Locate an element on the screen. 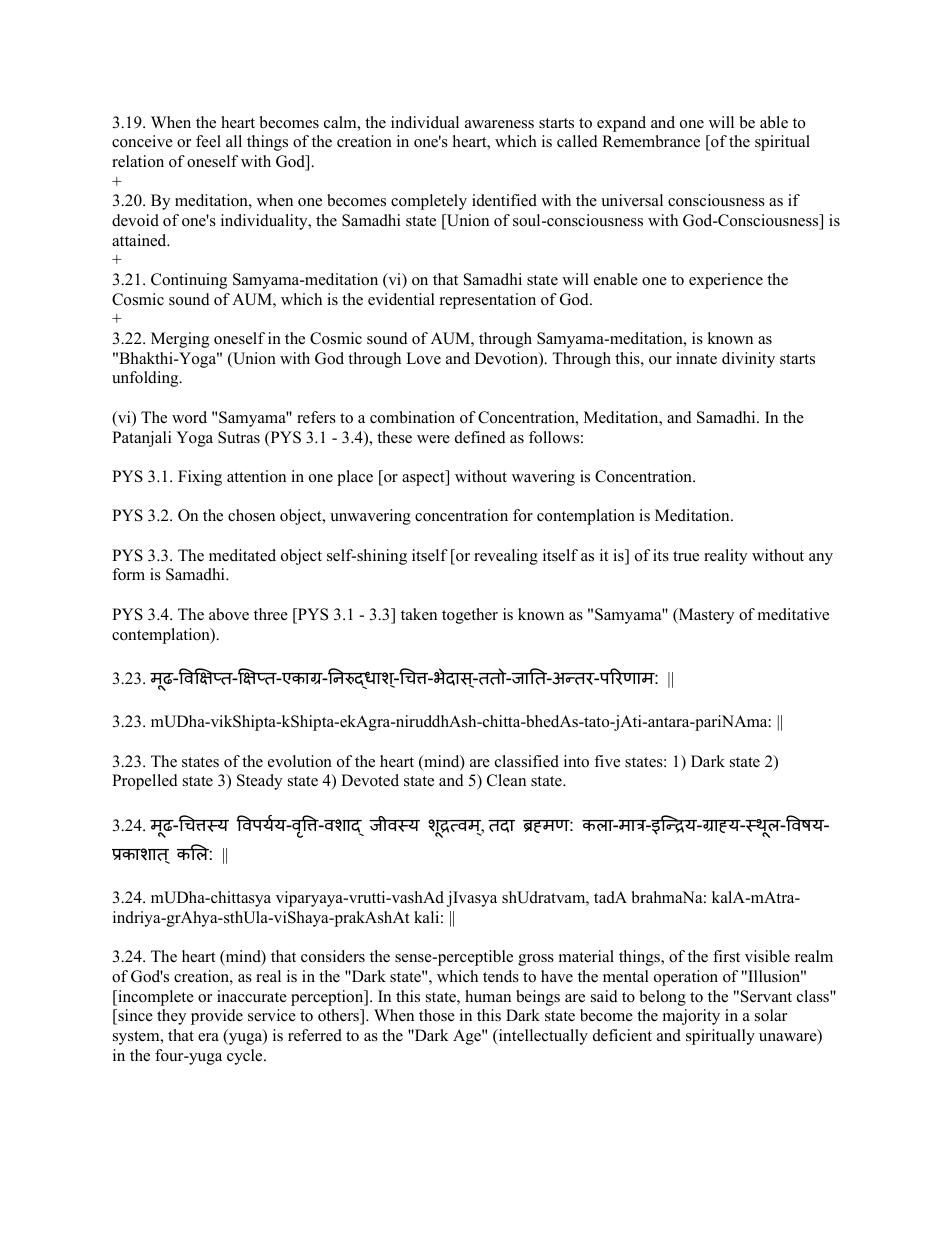 This screenshot has height=1233, width=952. Steady is located at coordinates (259, 782).
